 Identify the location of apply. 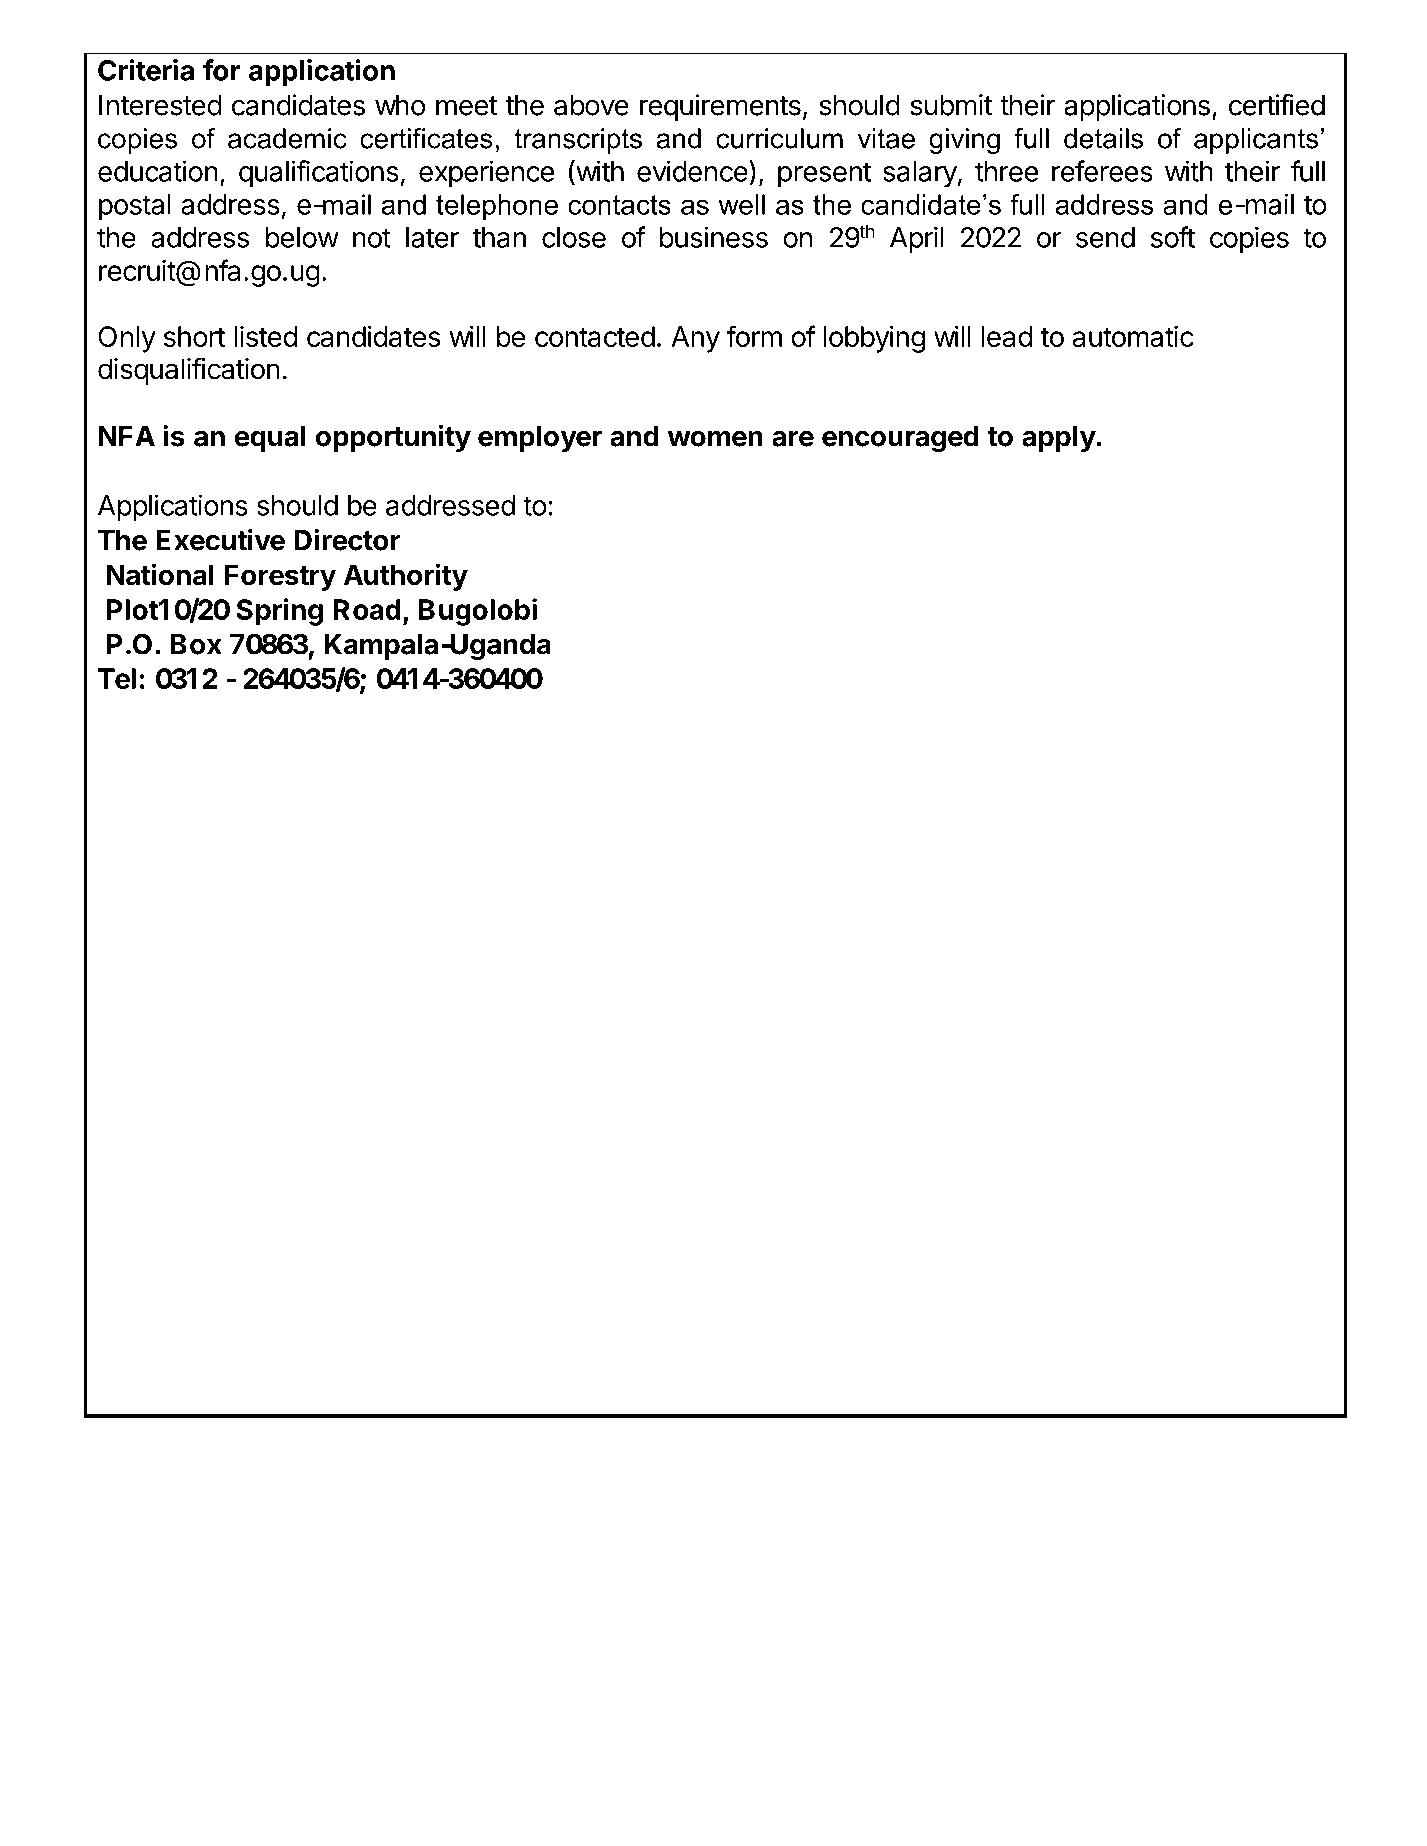
(1059, 439).
